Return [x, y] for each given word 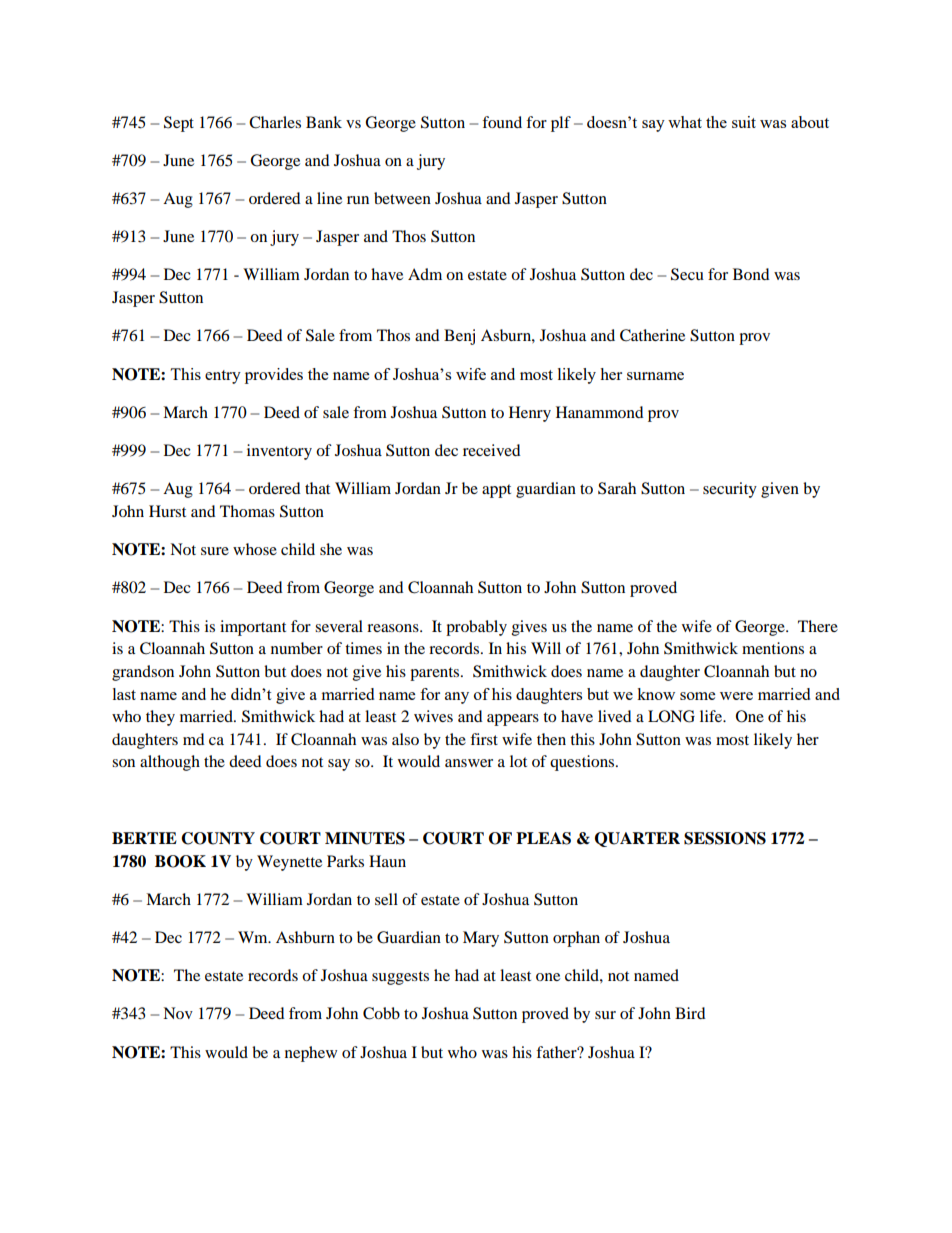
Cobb [381, 1013]
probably [476, 628]
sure [215, 551]
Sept [179, 124]
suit [744, 122]
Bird [690, 1013]
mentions [773, 648]
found [502, 122]
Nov [178, 1013]
